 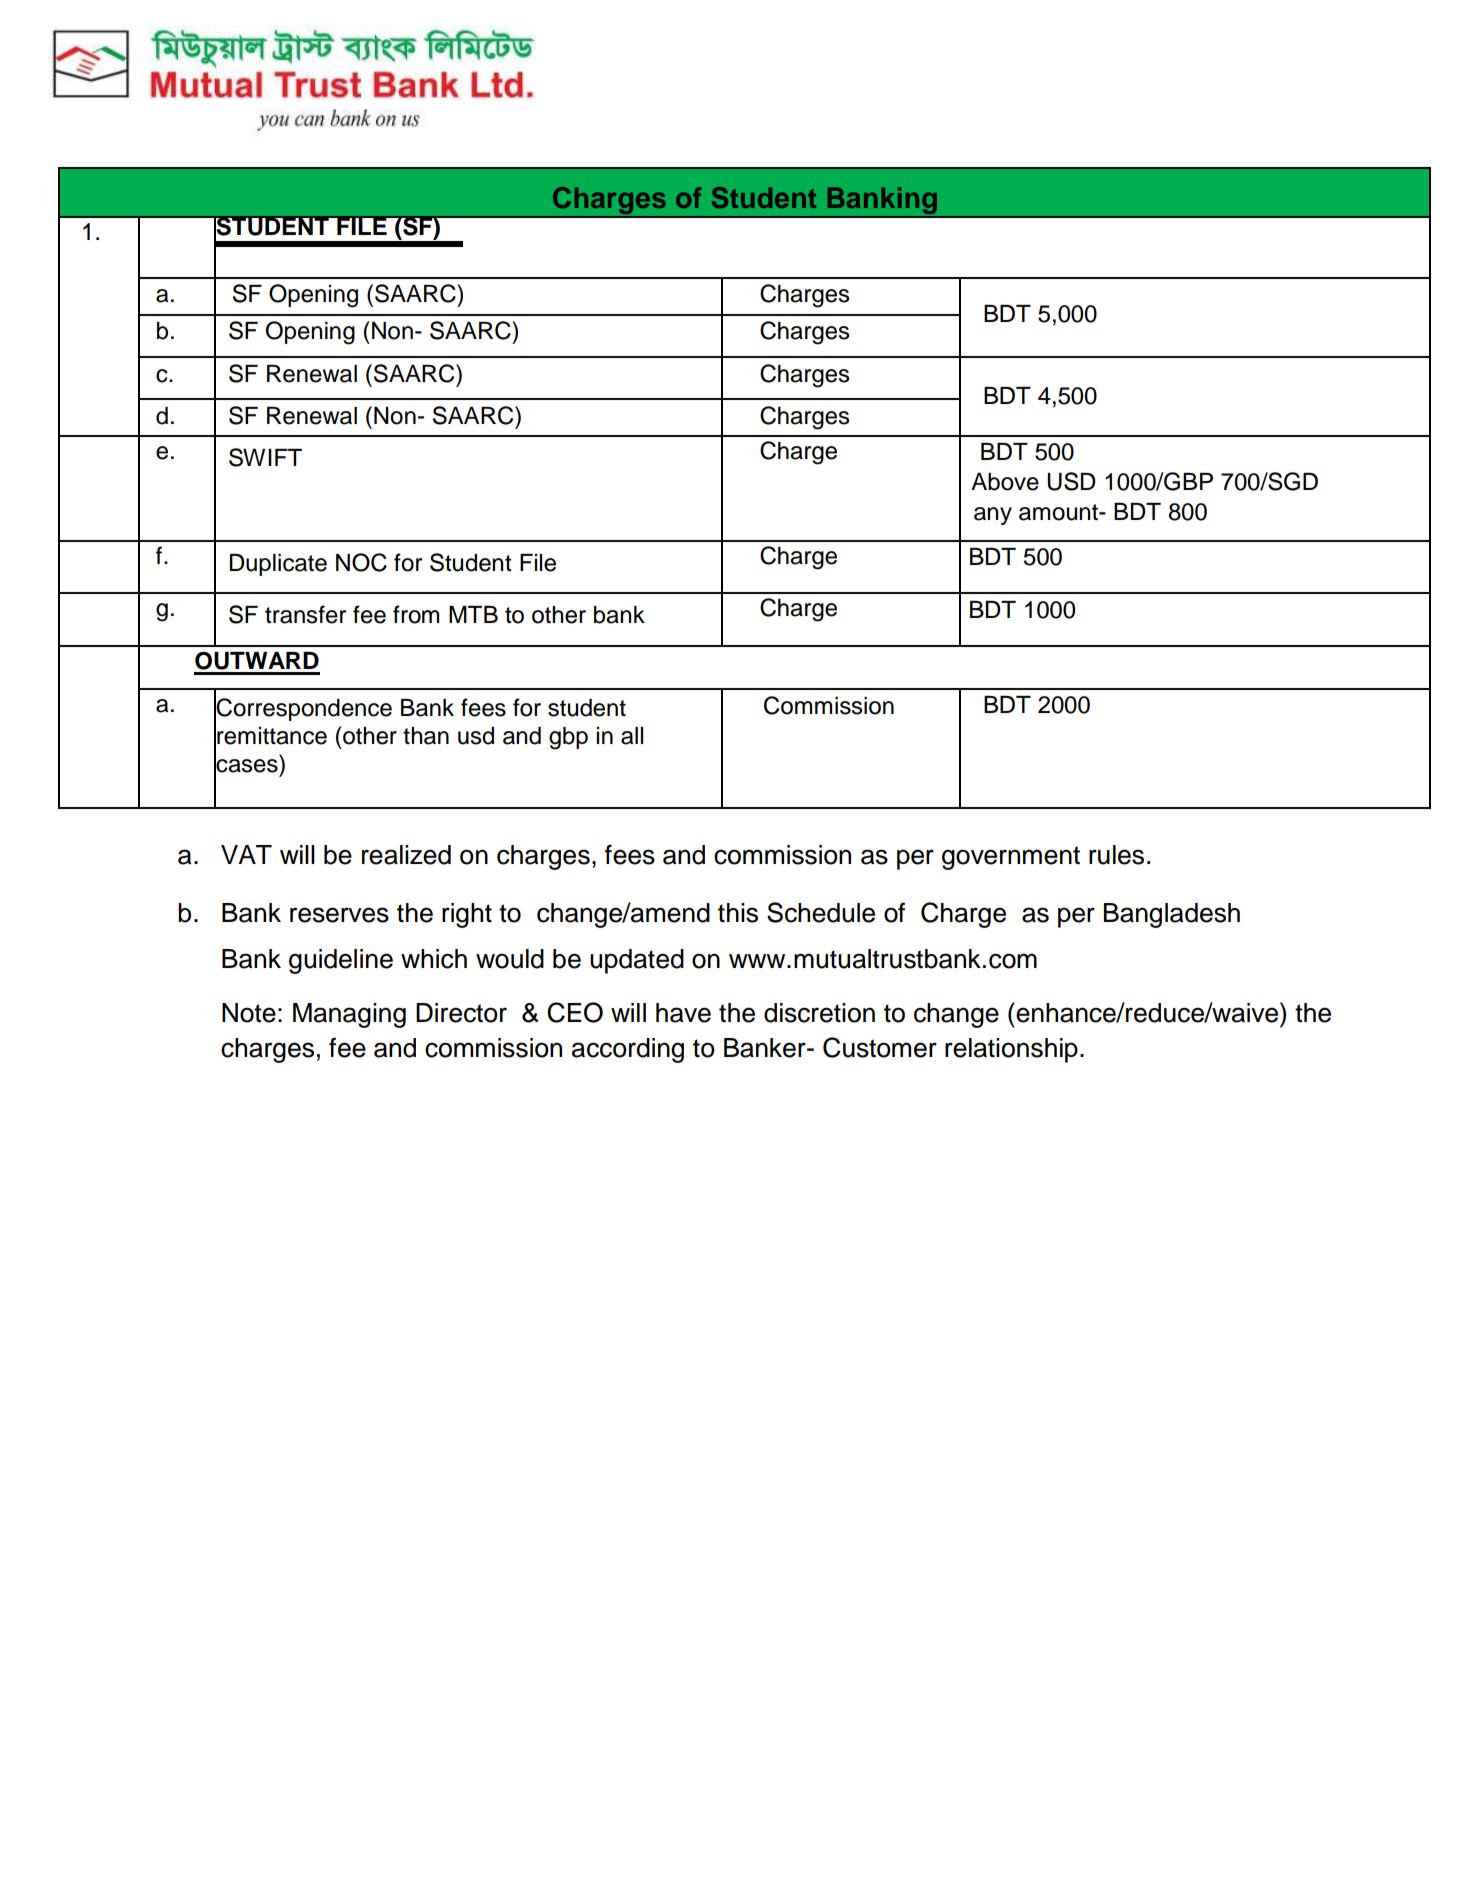 I want to click on any, so click(x=993, y=516).
